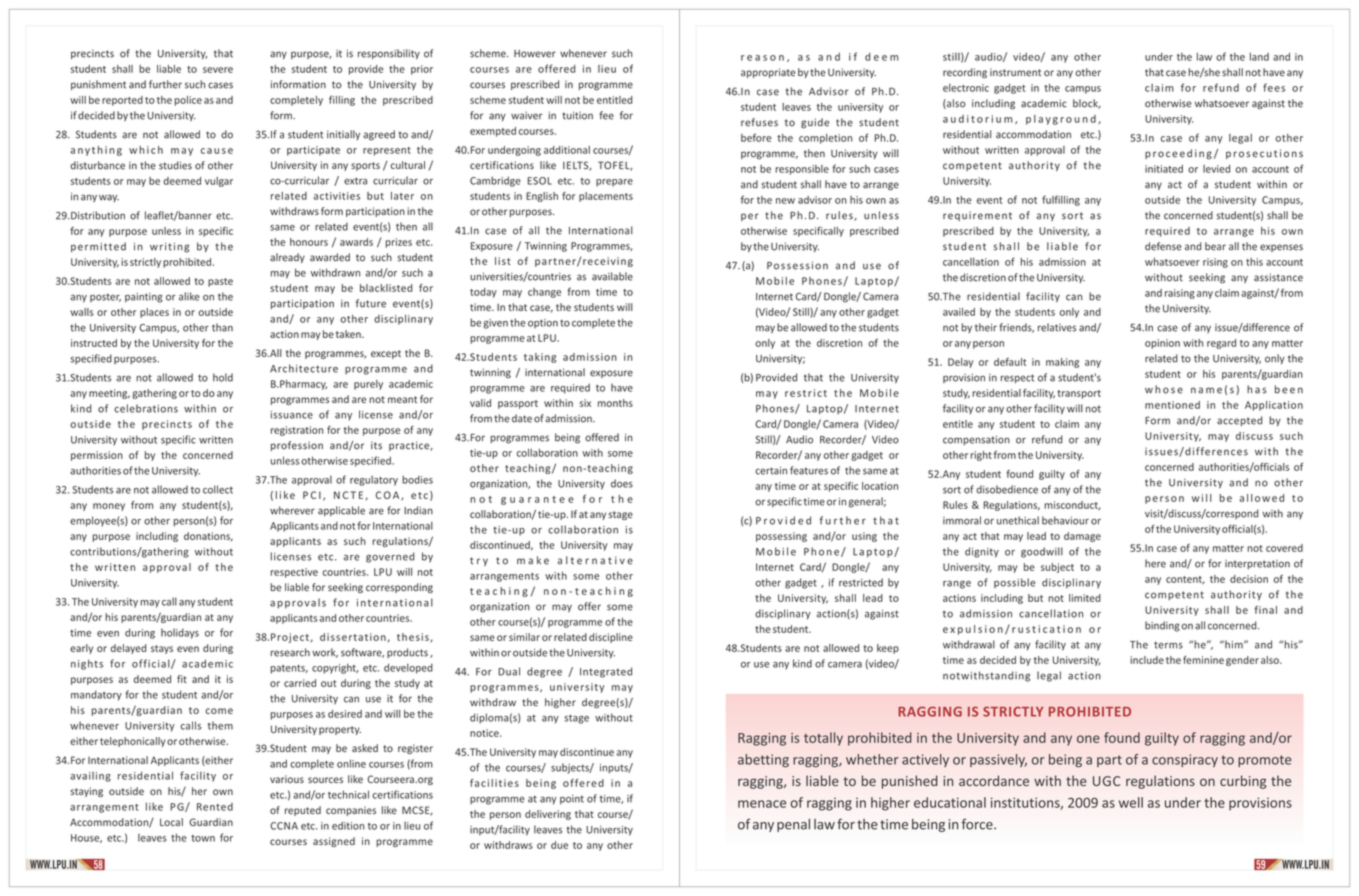  I want to click on instrument, so click(1015, 72).
